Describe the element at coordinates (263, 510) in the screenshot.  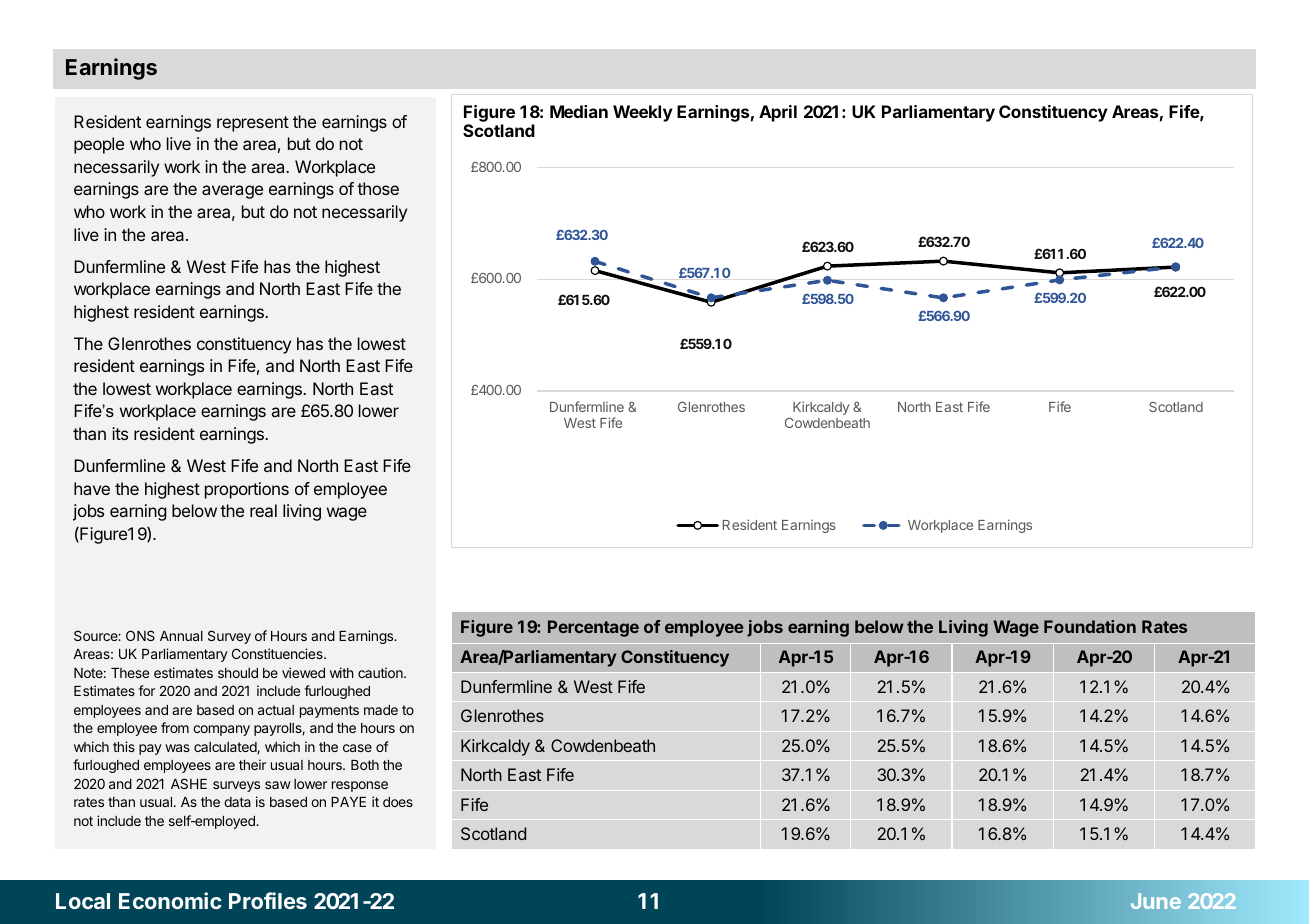
I see `real` at that location.
